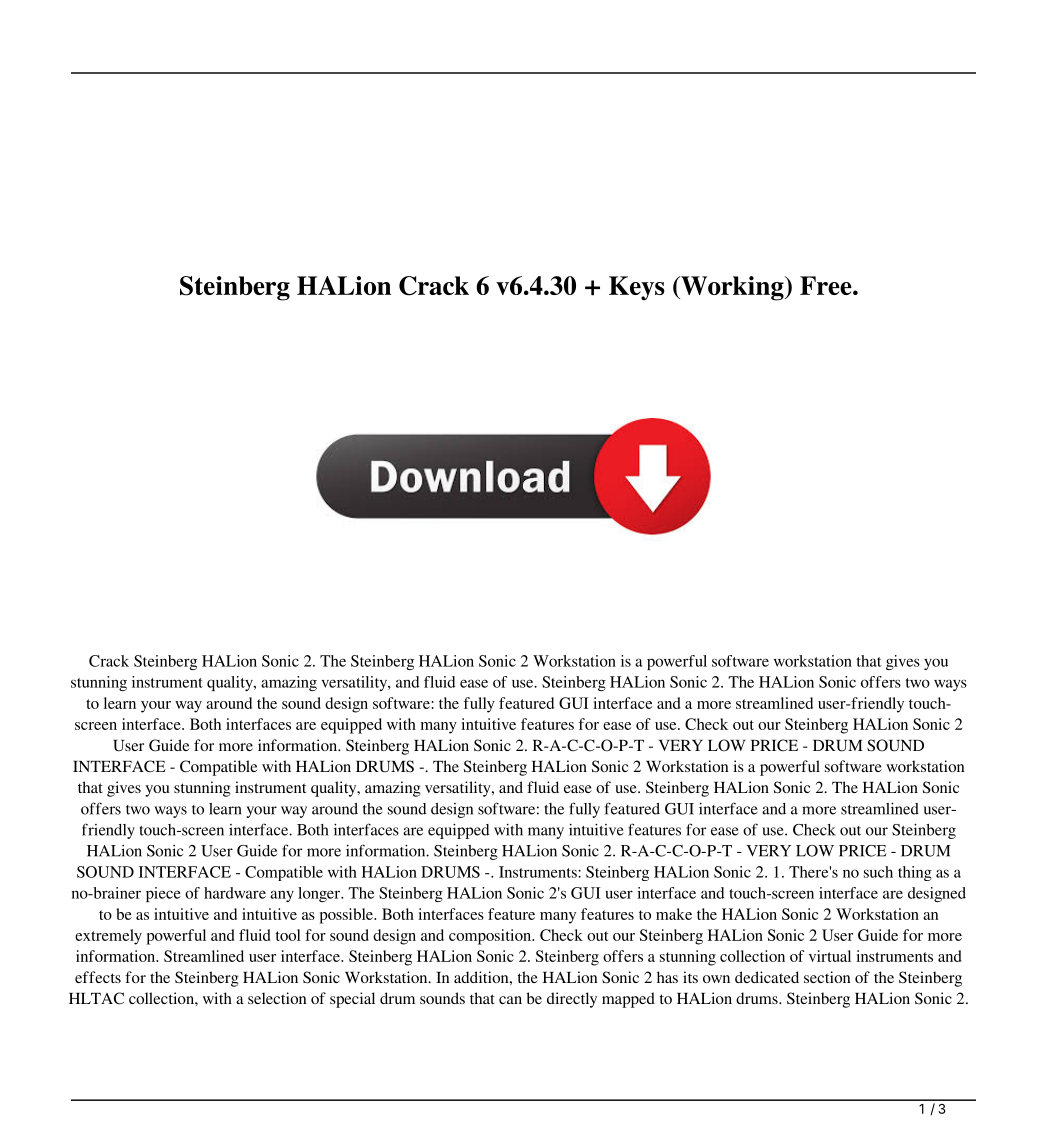 This screenshot has width=1047, height=1148. I want to click on thing, so click(915, 873).
